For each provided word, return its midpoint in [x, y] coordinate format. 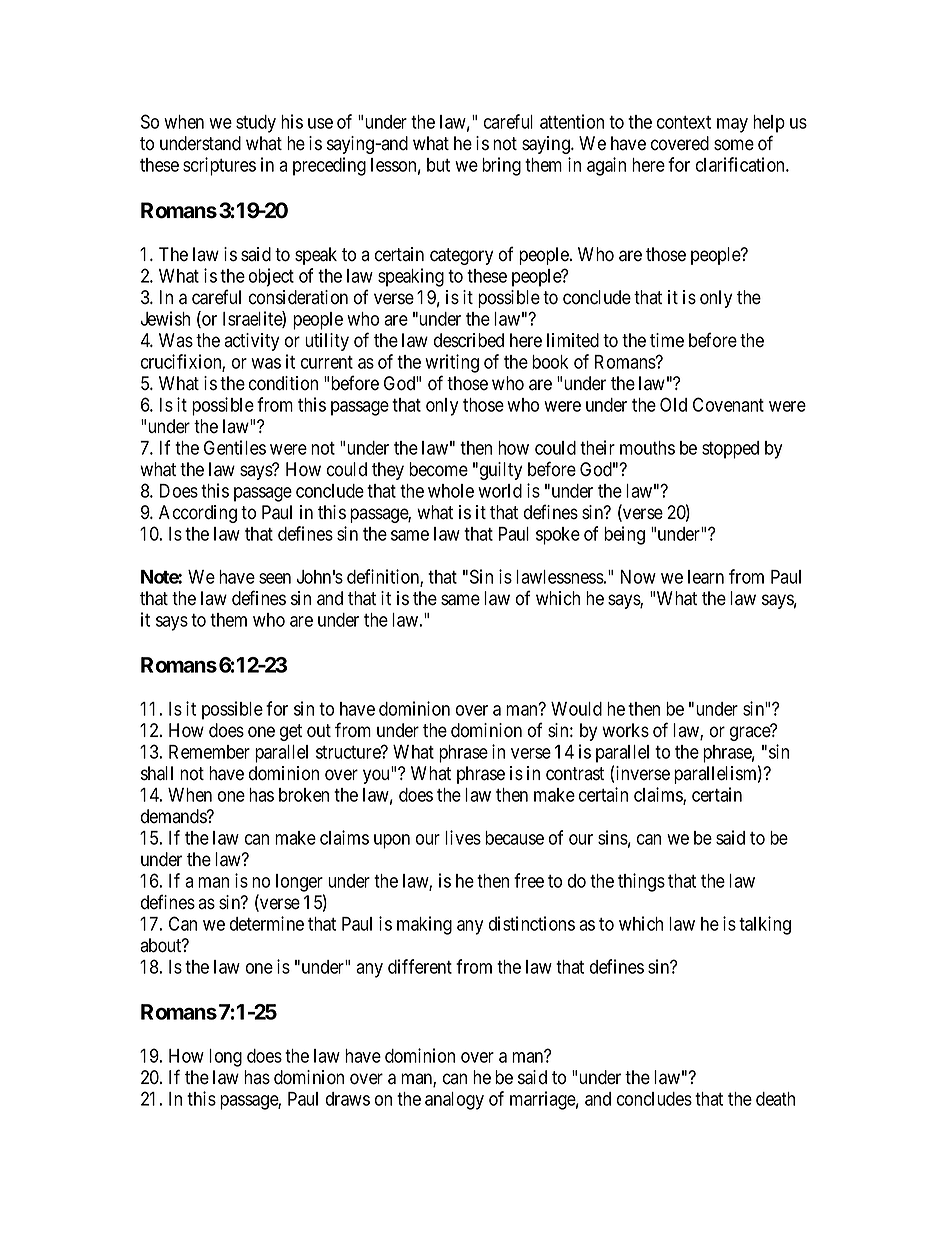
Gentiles [235, 447]
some [734, 145]
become [438, 469]
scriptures [219, 166]
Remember [209, 752]
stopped [730, 450]
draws [348, 1099]
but [438, 165]
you [377, 776]
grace [751, 733]
